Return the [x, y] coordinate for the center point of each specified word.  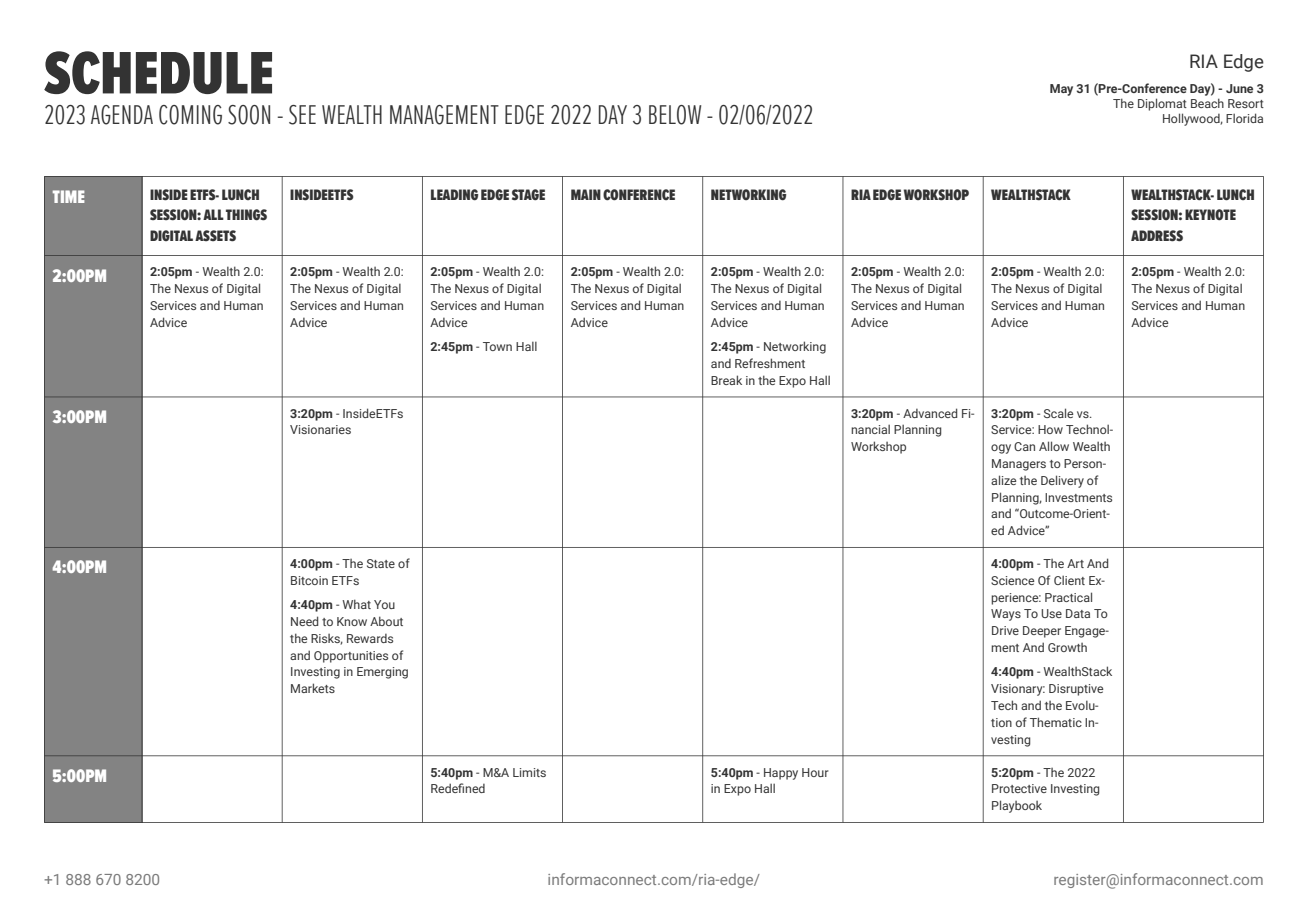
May [1061, 90]
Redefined [458, 788]
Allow [1054, 446]
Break [726, 380]
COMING [190, 115]
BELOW [675, 115]
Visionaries [320, 429]
